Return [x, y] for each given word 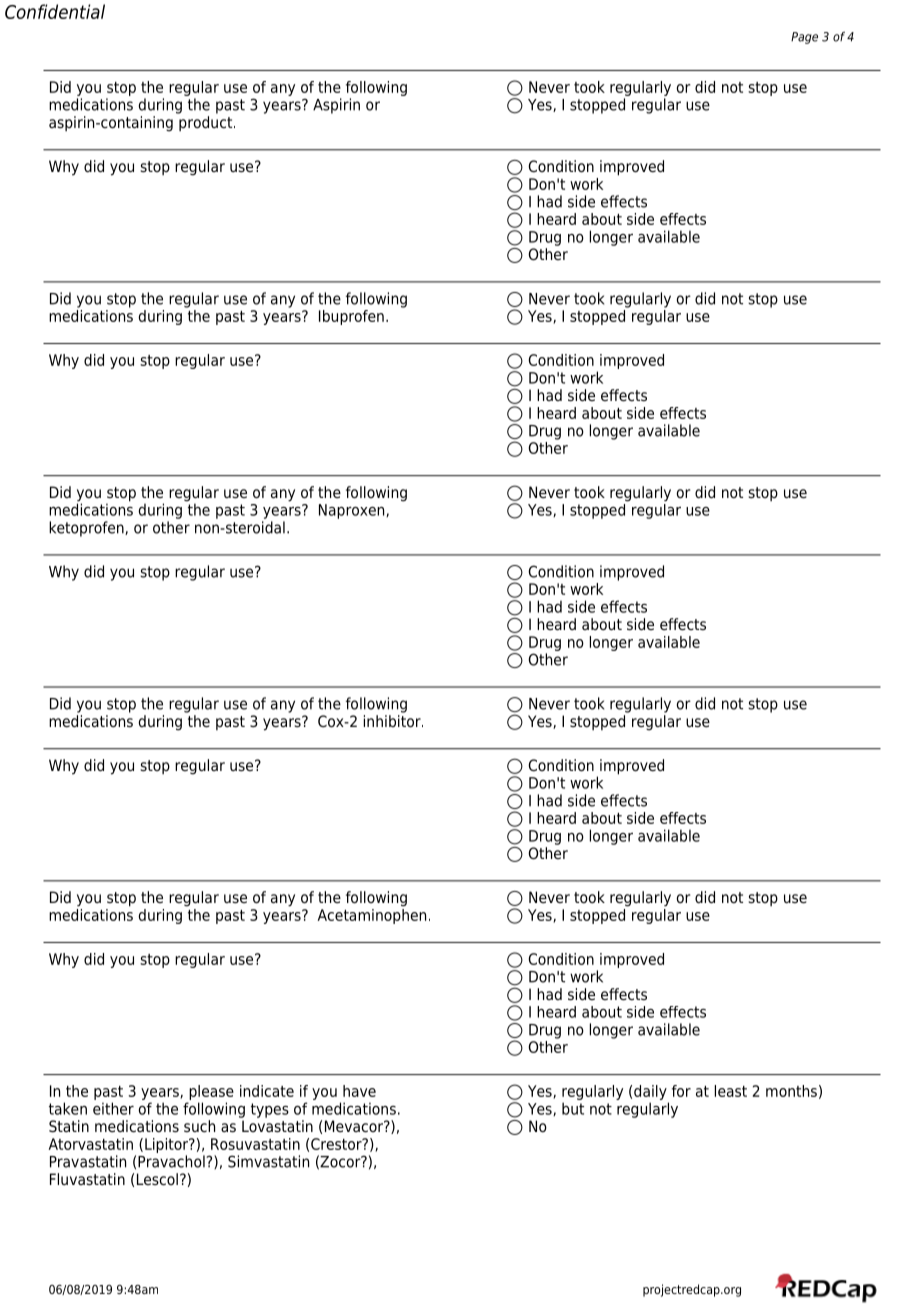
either [113, 1108]
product [207, 123]
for [681, 1091]
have [359, 1091]
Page [804, 38]
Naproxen [353, 511]
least [731, 1091]
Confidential [55, 11]
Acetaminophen [371, 915]
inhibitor [393, 720]
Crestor [337, 1144]
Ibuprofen [351, 317]
